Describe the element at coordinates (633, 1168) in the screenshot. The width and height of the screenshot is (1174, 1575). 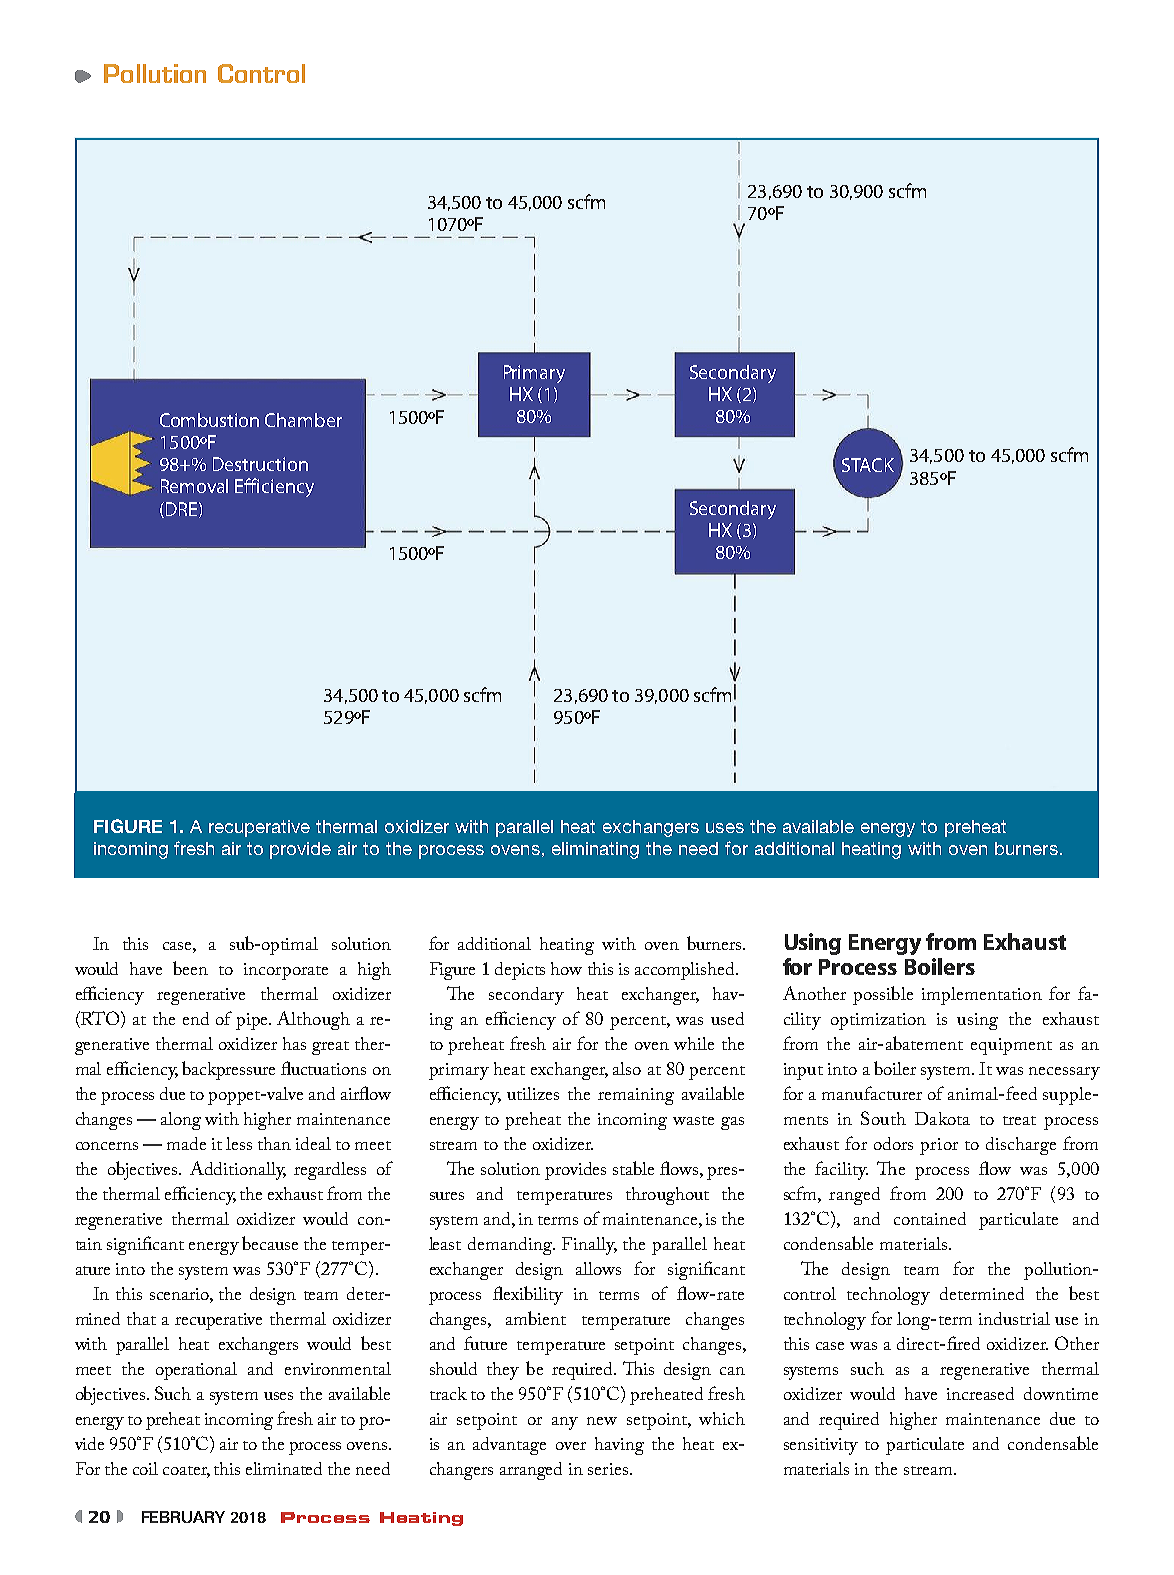
I see `stable` at that location.
